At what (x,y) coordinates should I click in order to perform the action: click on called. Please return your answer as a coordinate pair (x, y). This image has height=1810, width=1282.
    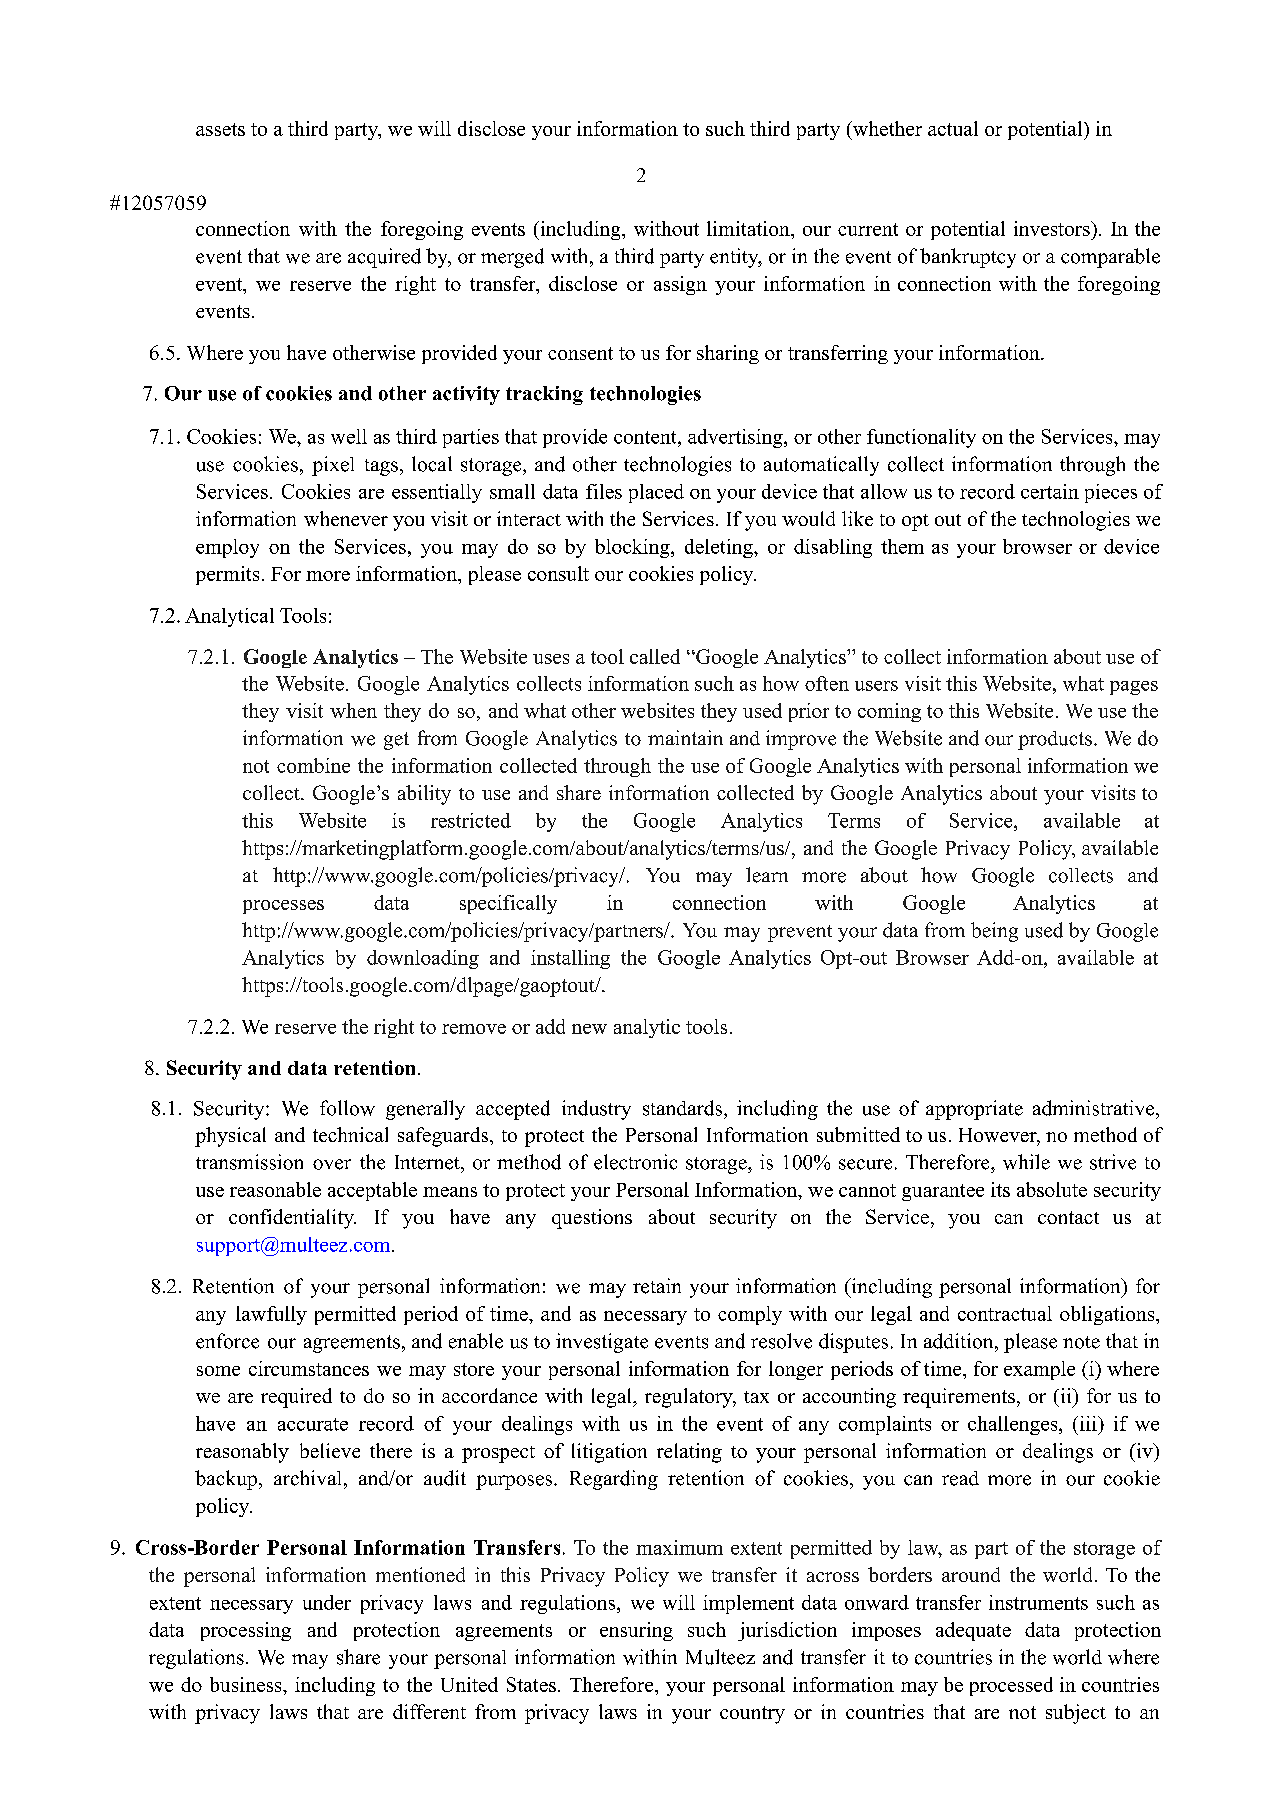
    Looking at the image, I should click on (655, 656).
